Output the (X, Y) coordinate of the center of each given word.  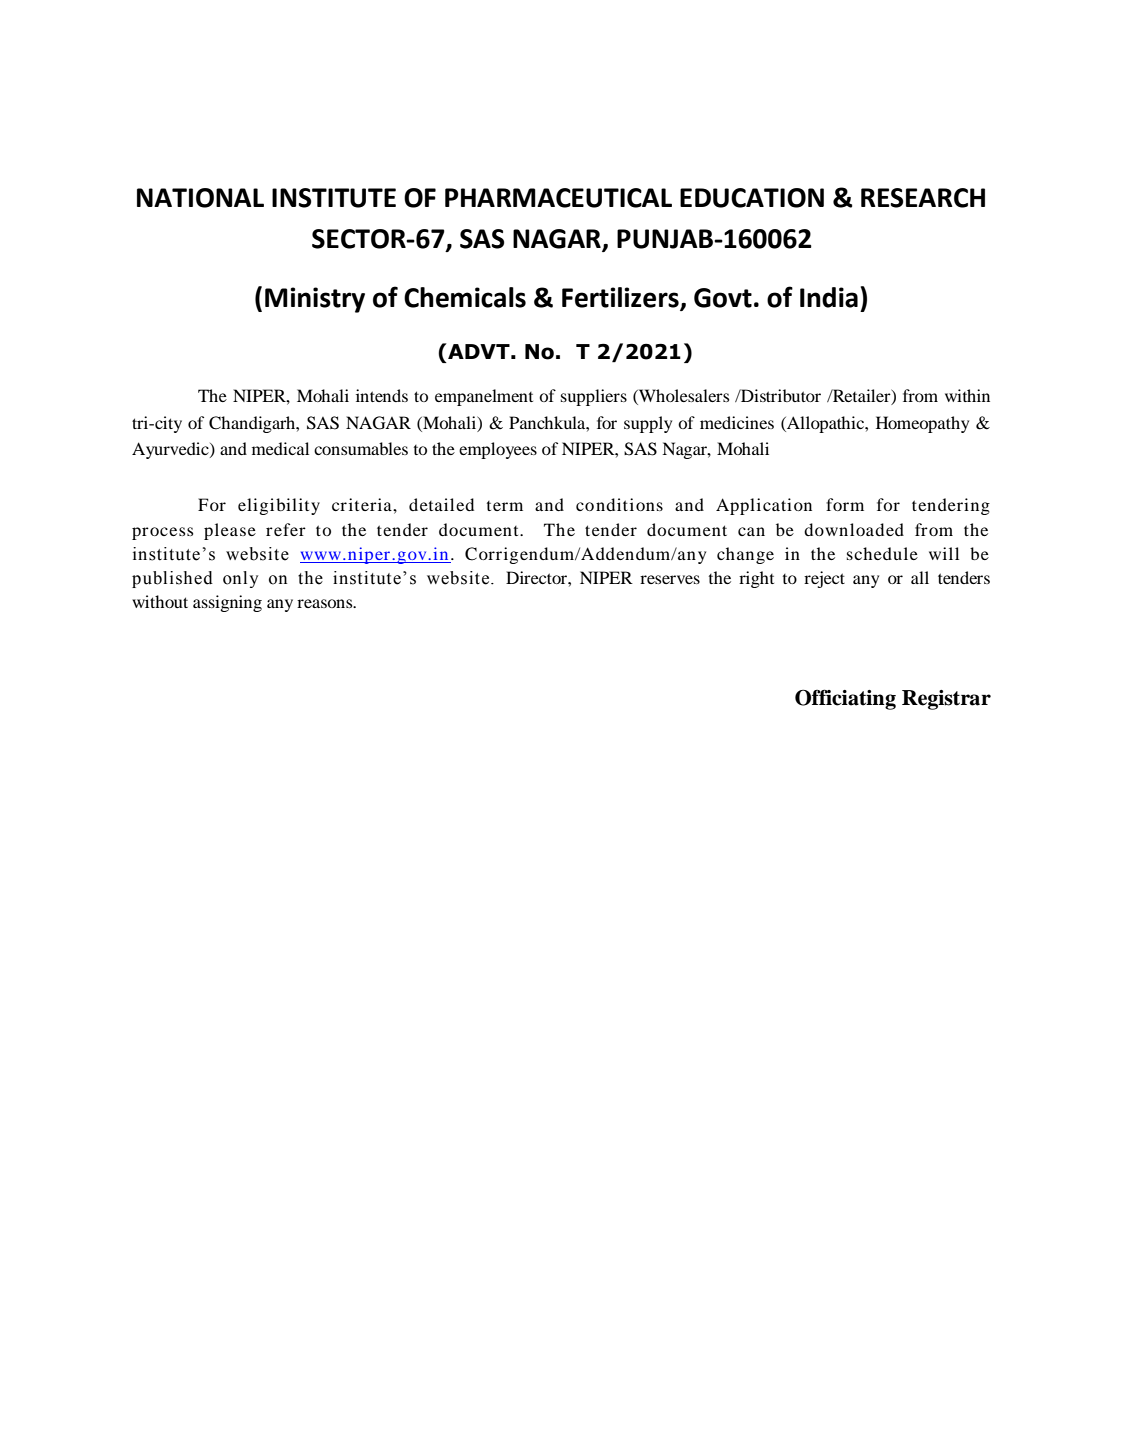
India (829, 297)
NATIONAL (200, 198)
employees (498, 450)
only (240, 579)
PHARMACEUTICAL (558, 198)
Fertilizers (621, 298)
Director (537, 577)
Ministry (315, 300)
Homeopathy (922, 424)
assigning (227, 603)
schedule (882, 553)
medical (280, 448)
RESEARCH (923, 198)
